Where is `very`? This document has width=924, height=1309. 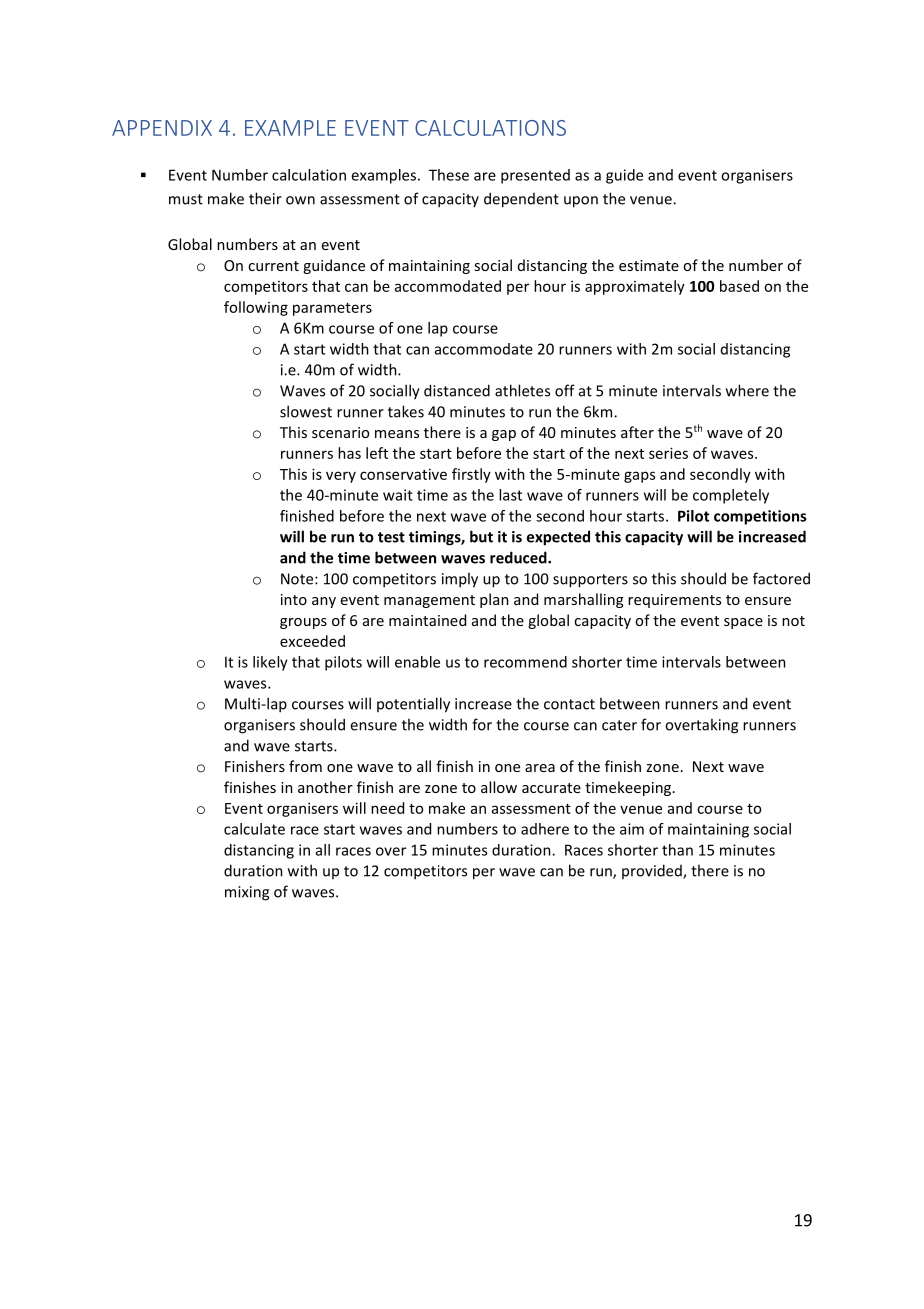
very is located at coordinates (341, 477).
